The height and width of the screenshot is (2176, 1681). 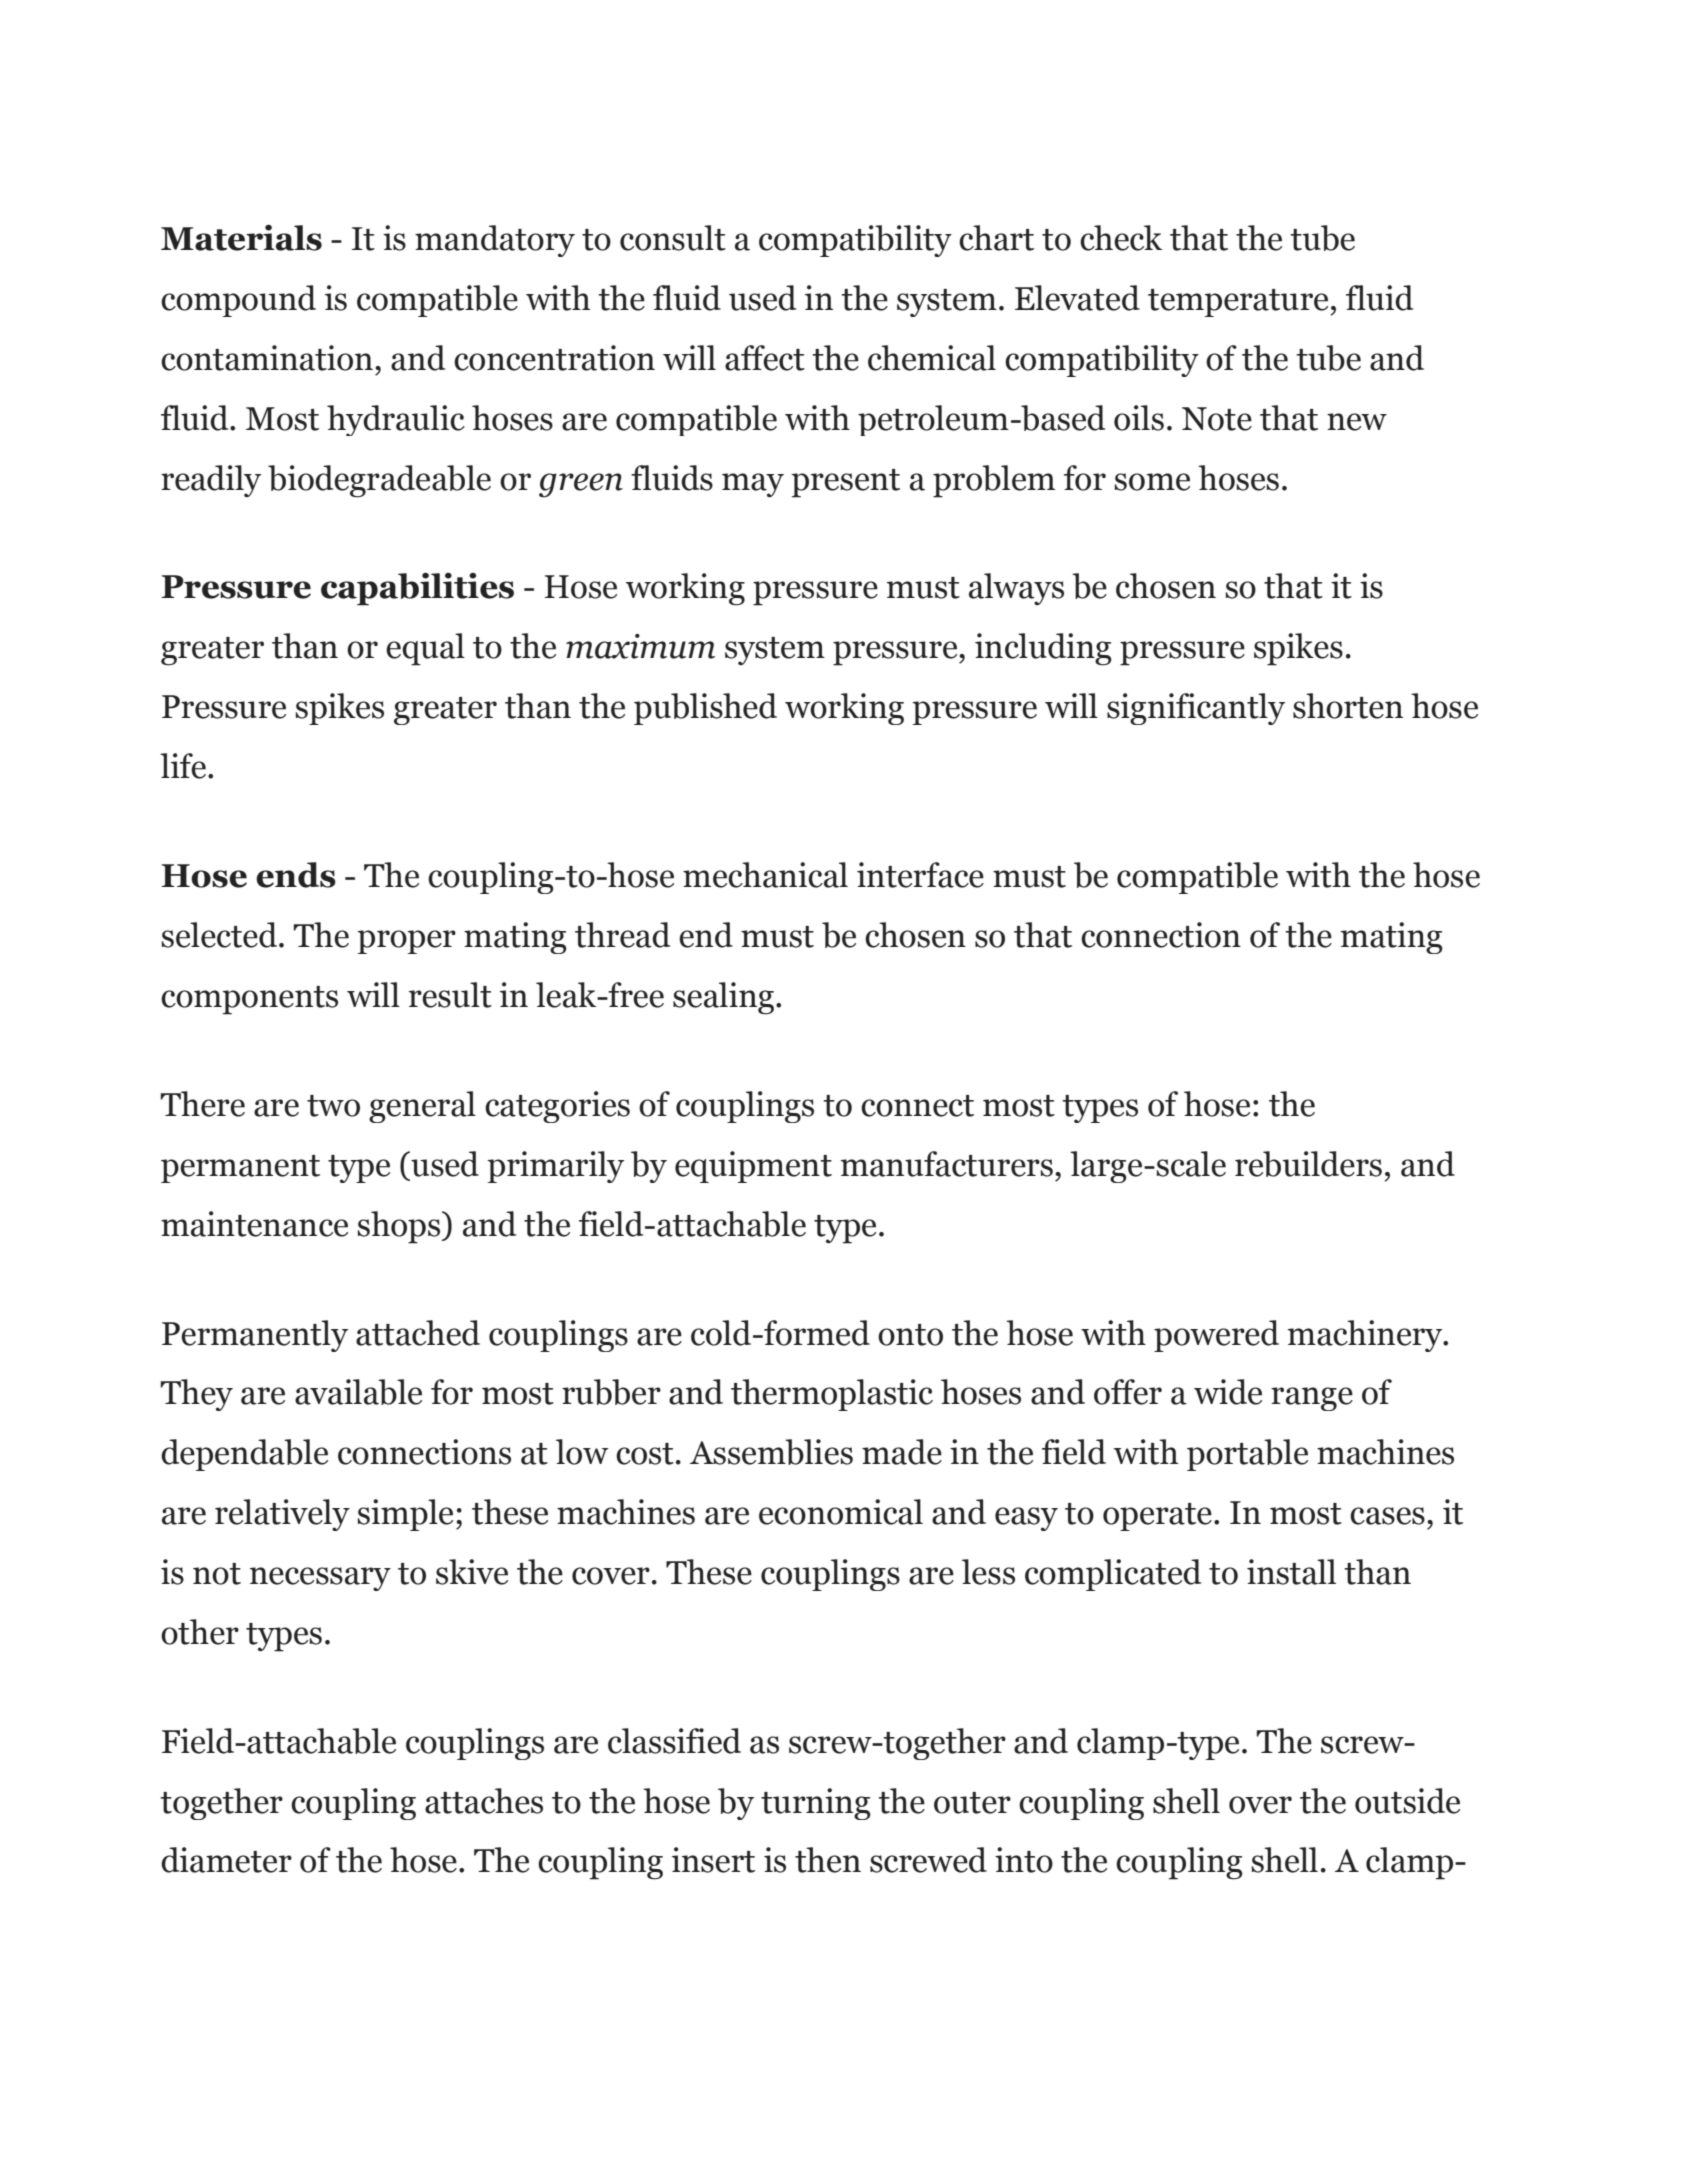 I want to click on diameter, so click(x=226, y=1860).
